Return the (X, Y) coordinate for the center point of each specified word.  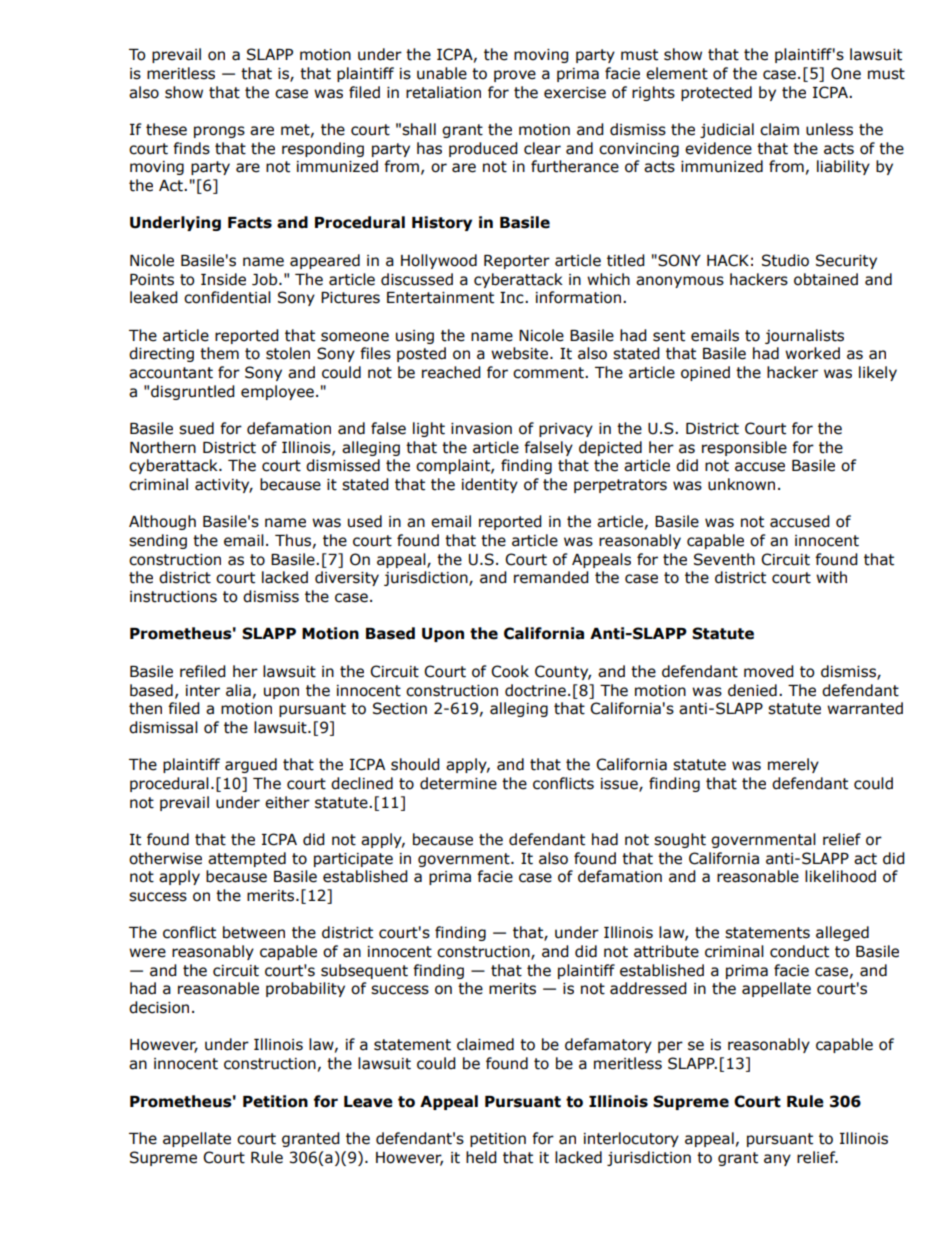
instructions (173, 597)
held (481, 1157)
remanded (551, 577)
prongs (219, 132)
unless (829, 129)
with (831, 577)
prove (515, 76)
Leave (368, 1102)
